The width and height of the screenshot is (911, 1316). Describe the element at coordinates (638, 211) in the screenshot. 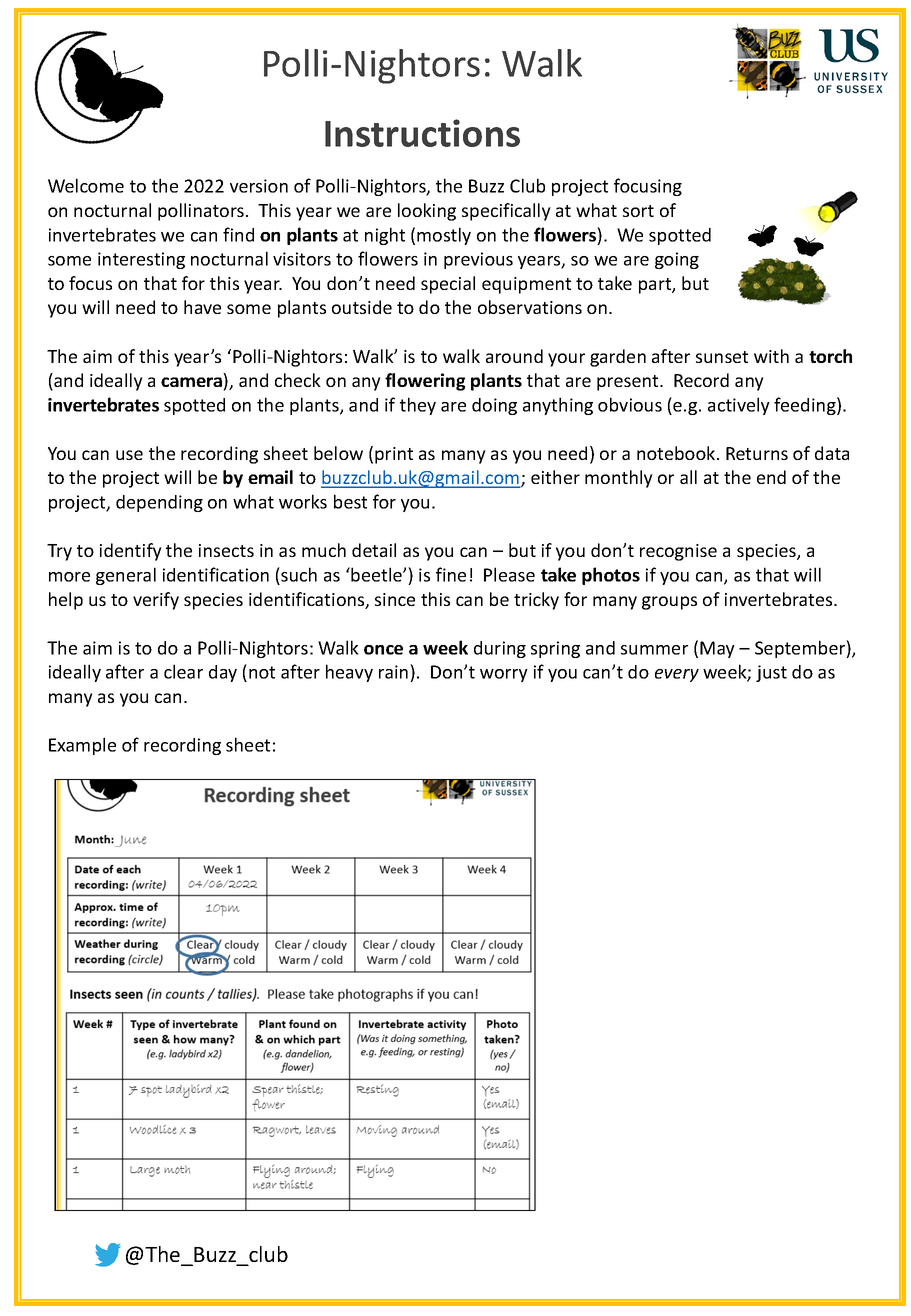

I see `sort` at that location.
